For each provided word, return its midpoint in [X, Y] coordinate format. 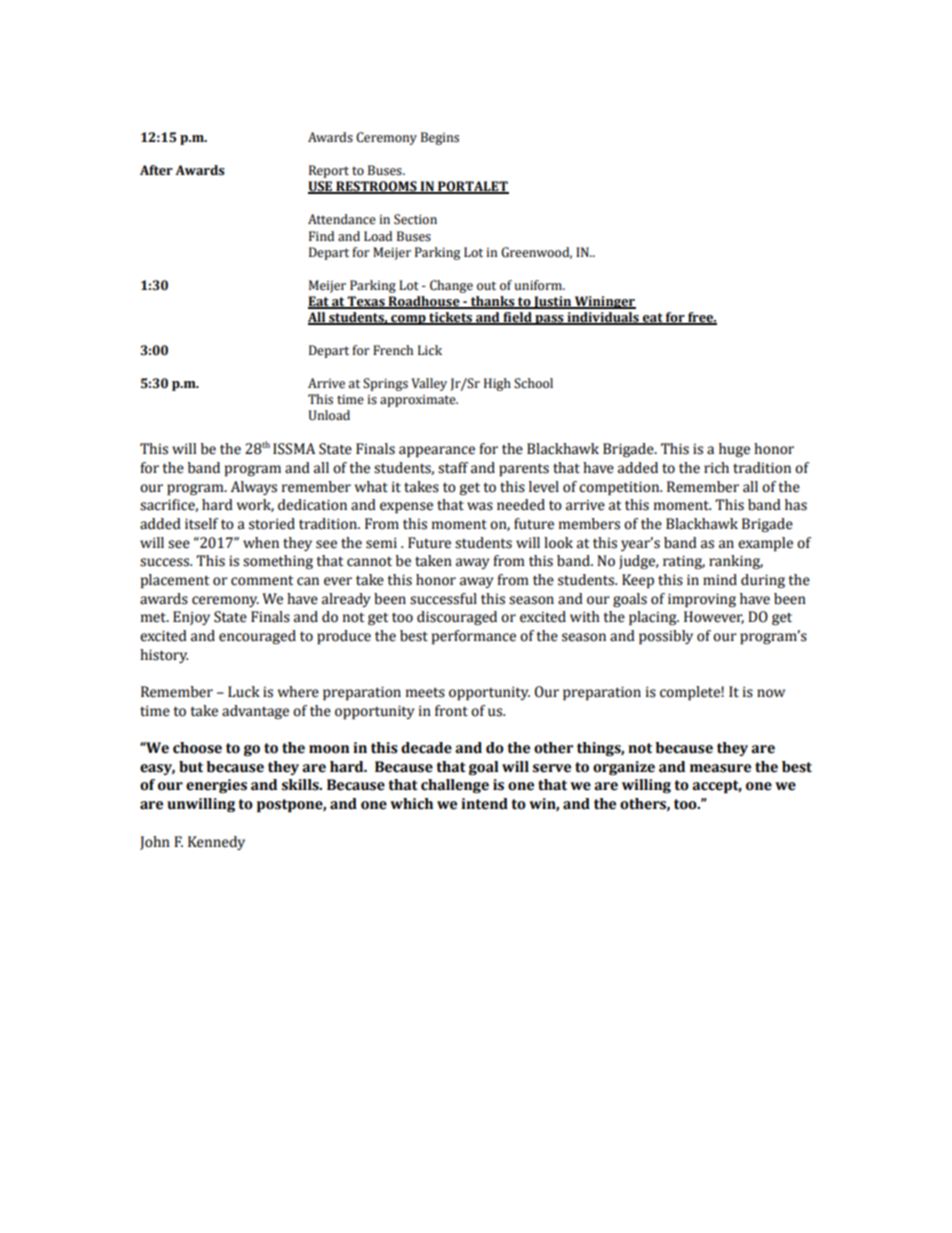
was [480, 506]
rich [716, 468]
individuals [603, 318]
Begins [440, 138]
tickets [450, 318]
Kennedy [216, 843]
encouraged [257, 637]
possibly [666, 637]
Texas [366, 302]
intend [484, 804]
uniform [539, 285]
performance [474, 637]
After [156, 170]
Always [254, 488]
